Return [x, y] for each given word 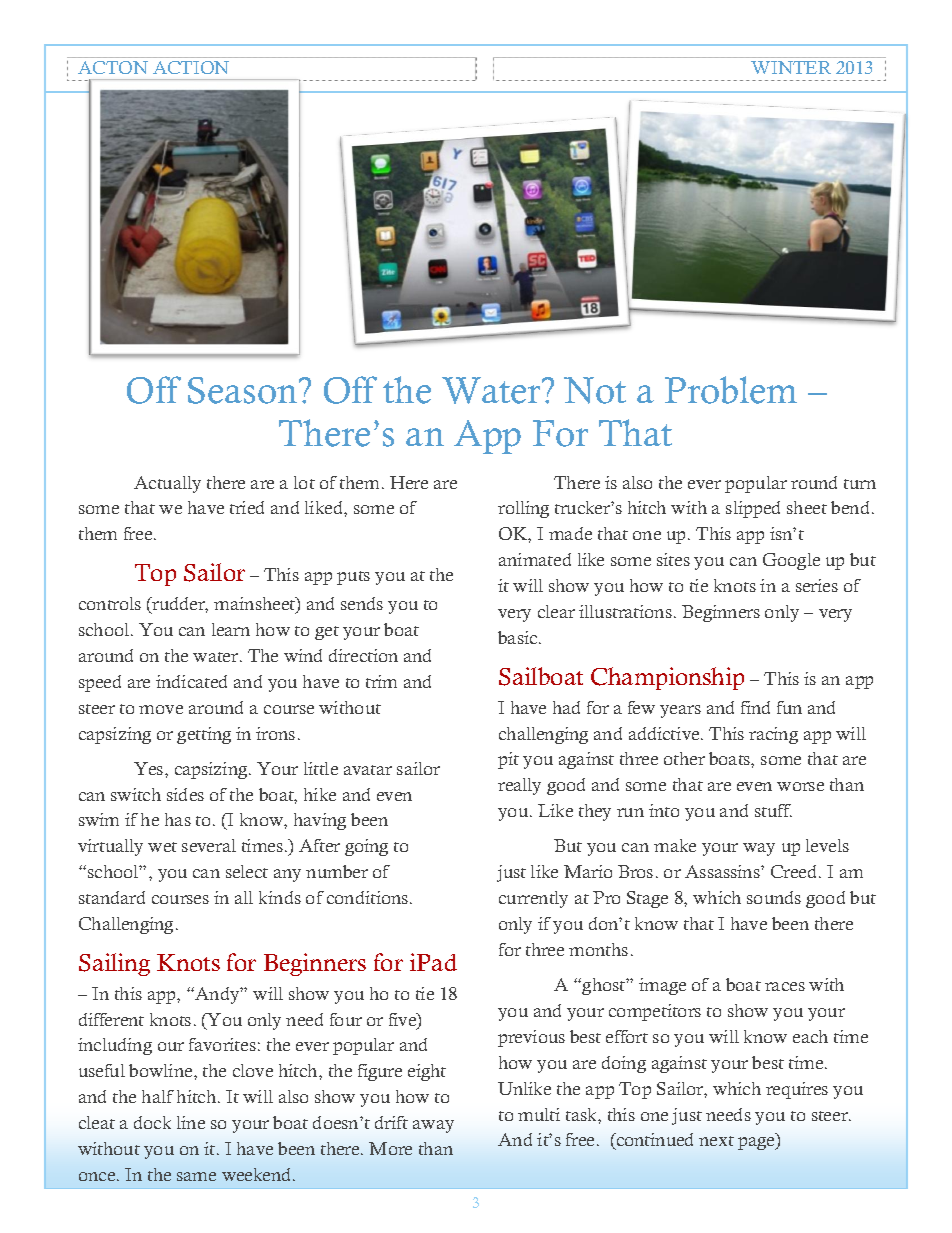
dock [152, 1122]
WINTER [791, 67]
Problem [731, 390]
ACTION [191, 67]
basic [519, 637]
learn [231, 629]
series [817, 585]
